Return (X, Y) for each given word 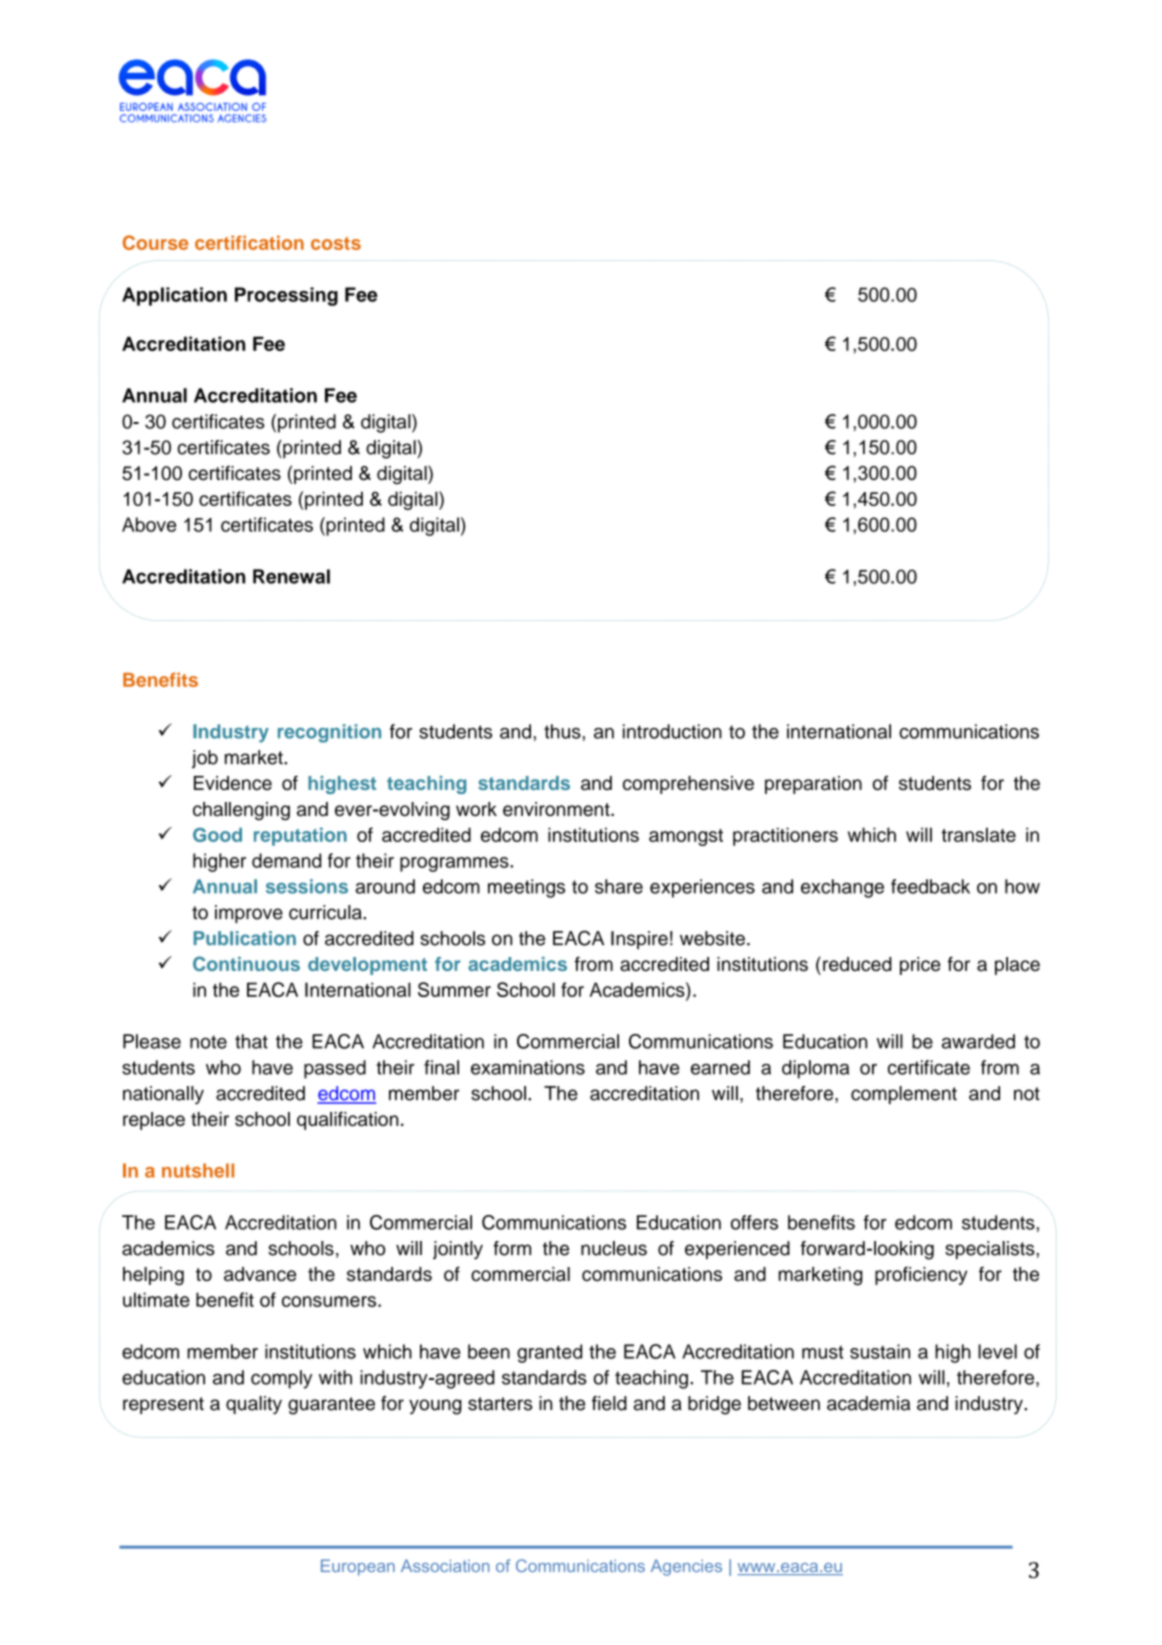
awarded (978, 1041)
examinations (528, 1067)
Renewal (291, 576)
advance (260, 1274)
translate (978, 834)
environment (557, 809)
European (358, 1567)
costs (336, 243)
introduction (672, 731)
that (251, 1041)
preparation (813, 785)
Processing (286, 296)
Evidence (233, 783)
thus (563, 731)
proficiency (921, 1275)
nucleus (614, 1248)
